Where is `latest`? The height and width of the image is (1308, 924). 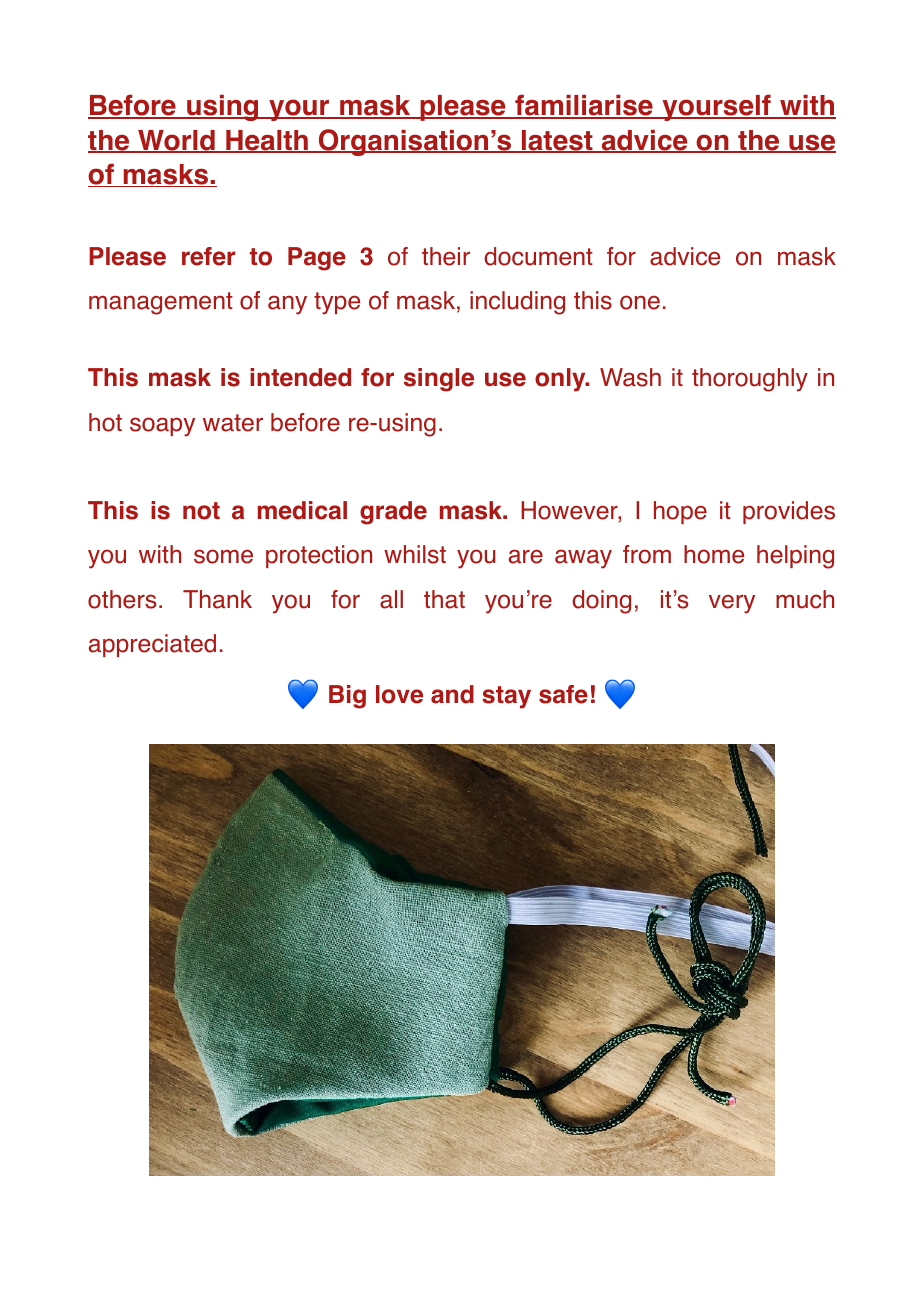 latest is located at coordinates (557, 141).
